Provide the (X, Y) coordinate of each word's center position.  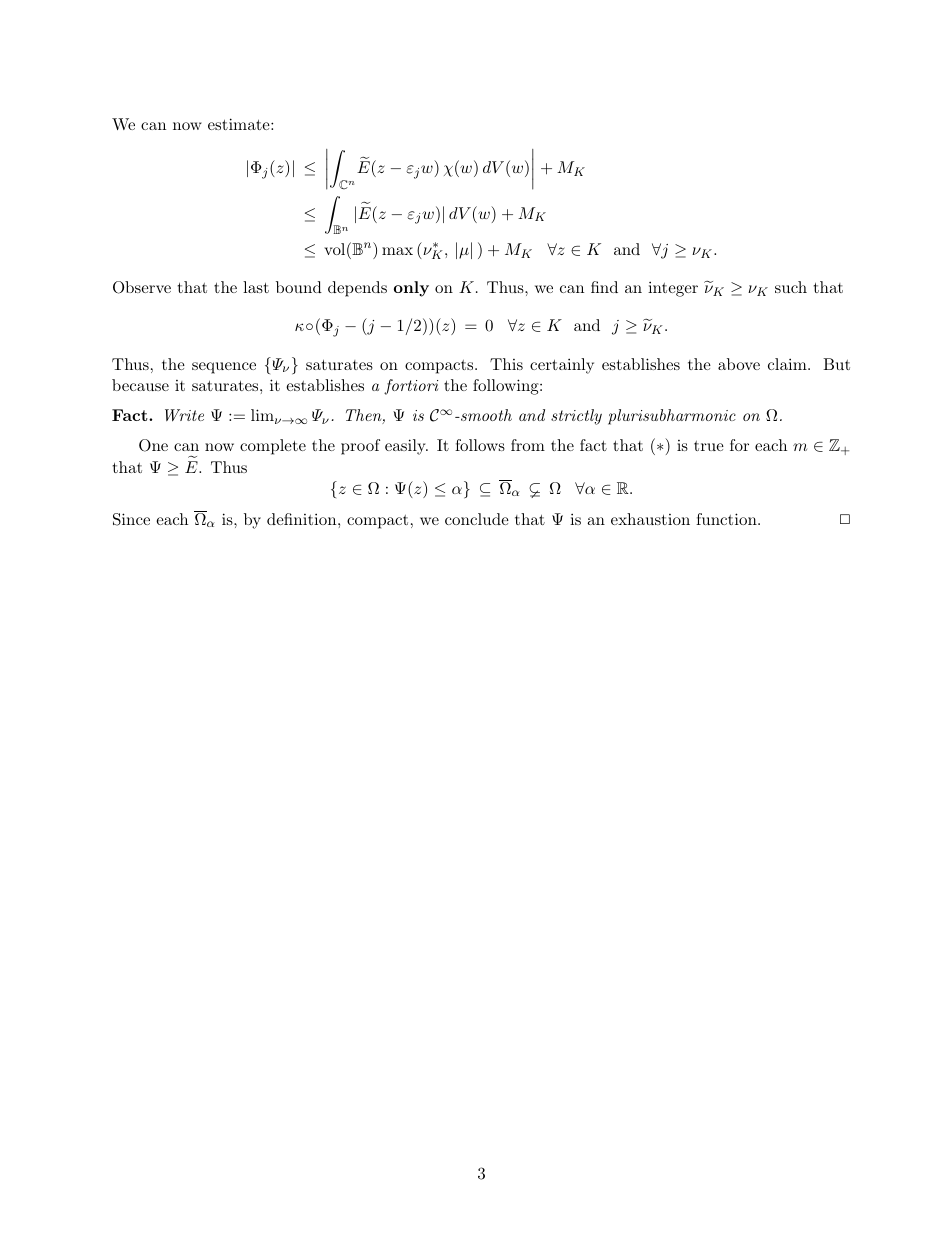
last (256, 287)
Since (131, 519)
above (739, 364)
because (140, 385)
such (791, 287)
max (397, 251)
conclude (477, 519)
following (507, 387)
